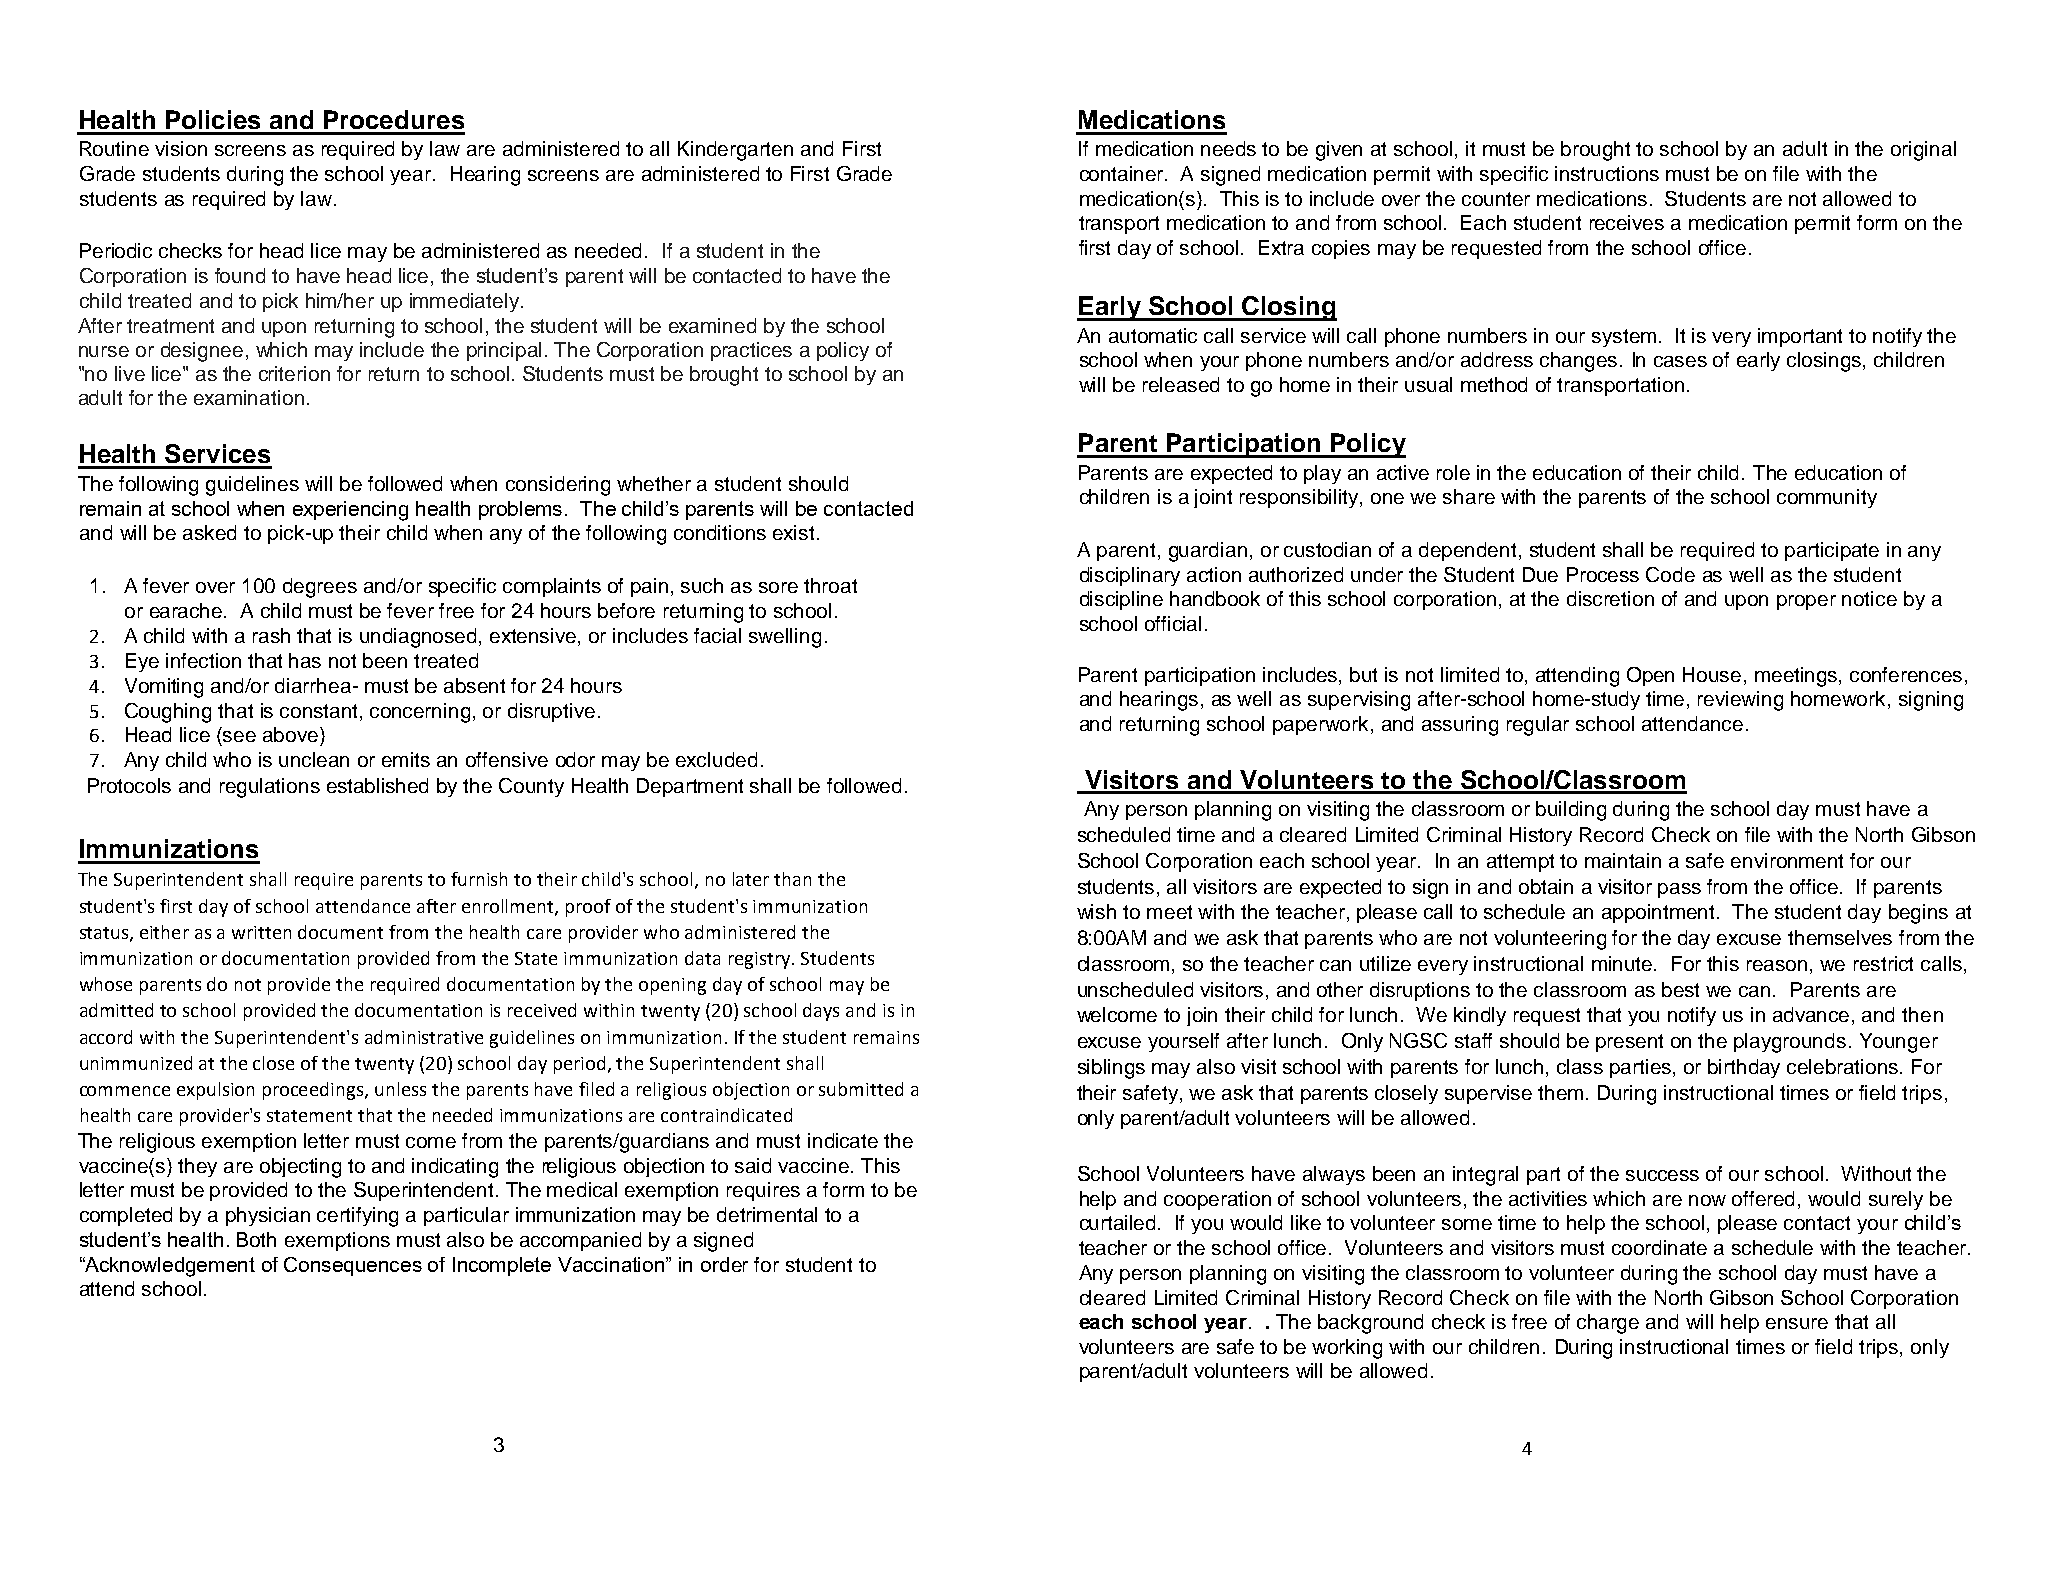 The height and width of the document is (1588, 2055). I want to click on reviewing, so click(1740, 701).
